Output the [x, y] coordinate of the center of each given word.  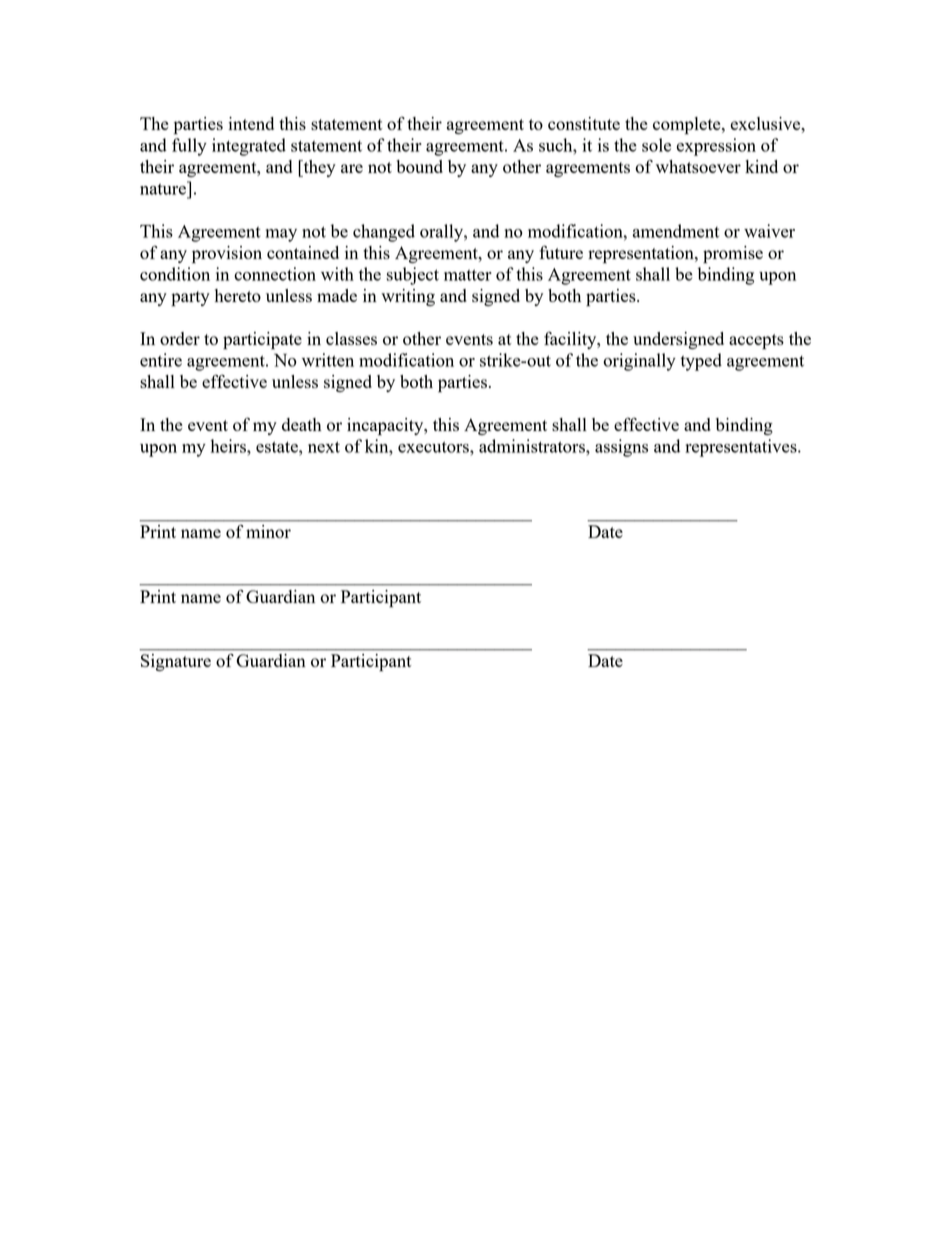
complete [688, 126]
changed [384, 233]
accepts [756, 342]
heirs [229, 446]
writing [408, 297]
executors [434, 447]
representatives [742, 448]
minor [268, 531]
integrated [249, 147]
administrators [533, 446]
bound [419, 166]
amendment [675, 231]
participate [262, 341]
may [281, 235]
